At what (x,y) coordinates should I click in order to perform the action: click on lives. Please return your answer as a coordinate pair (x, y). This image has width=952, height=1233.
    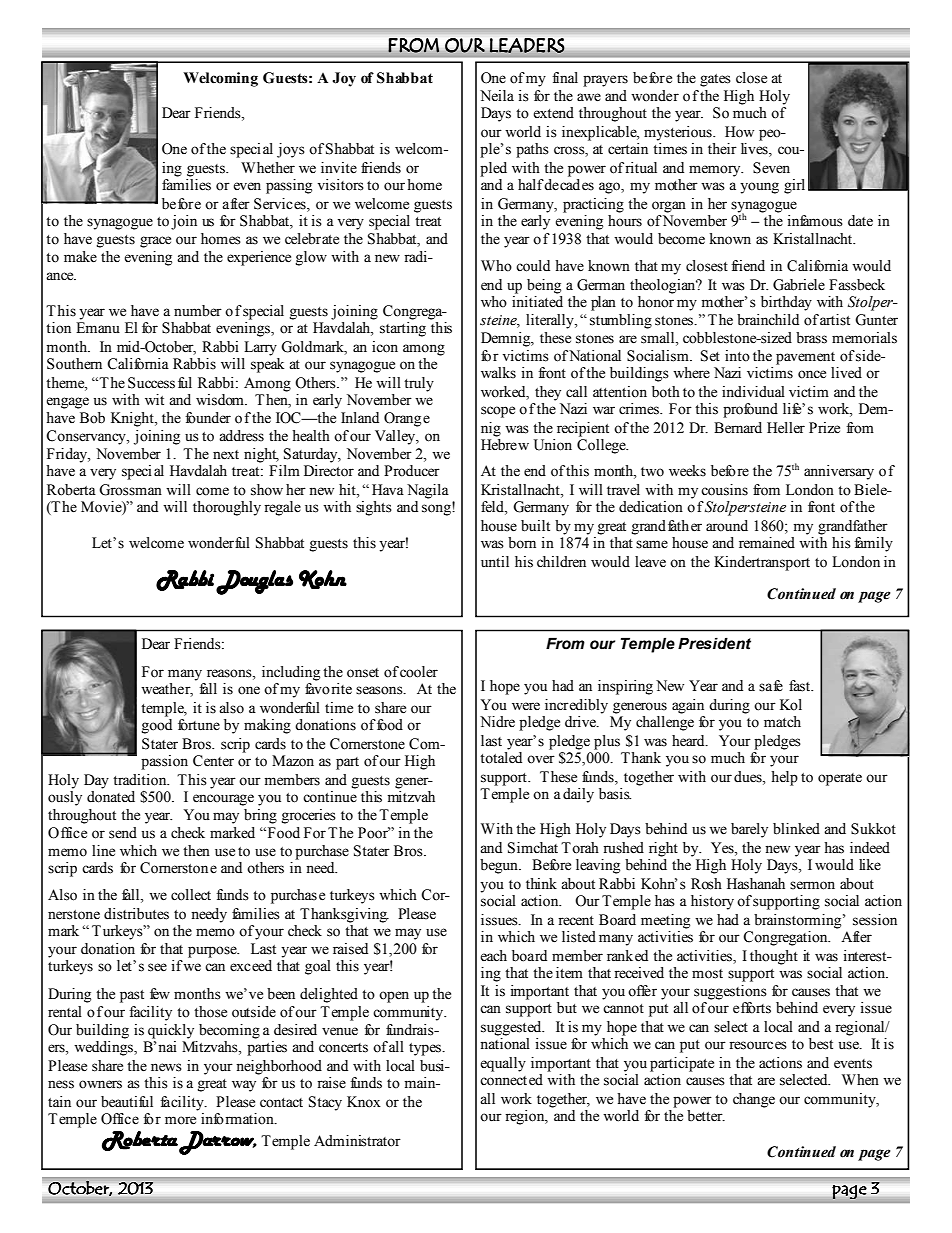
    Looking at the image, I should click on (755, 150).
